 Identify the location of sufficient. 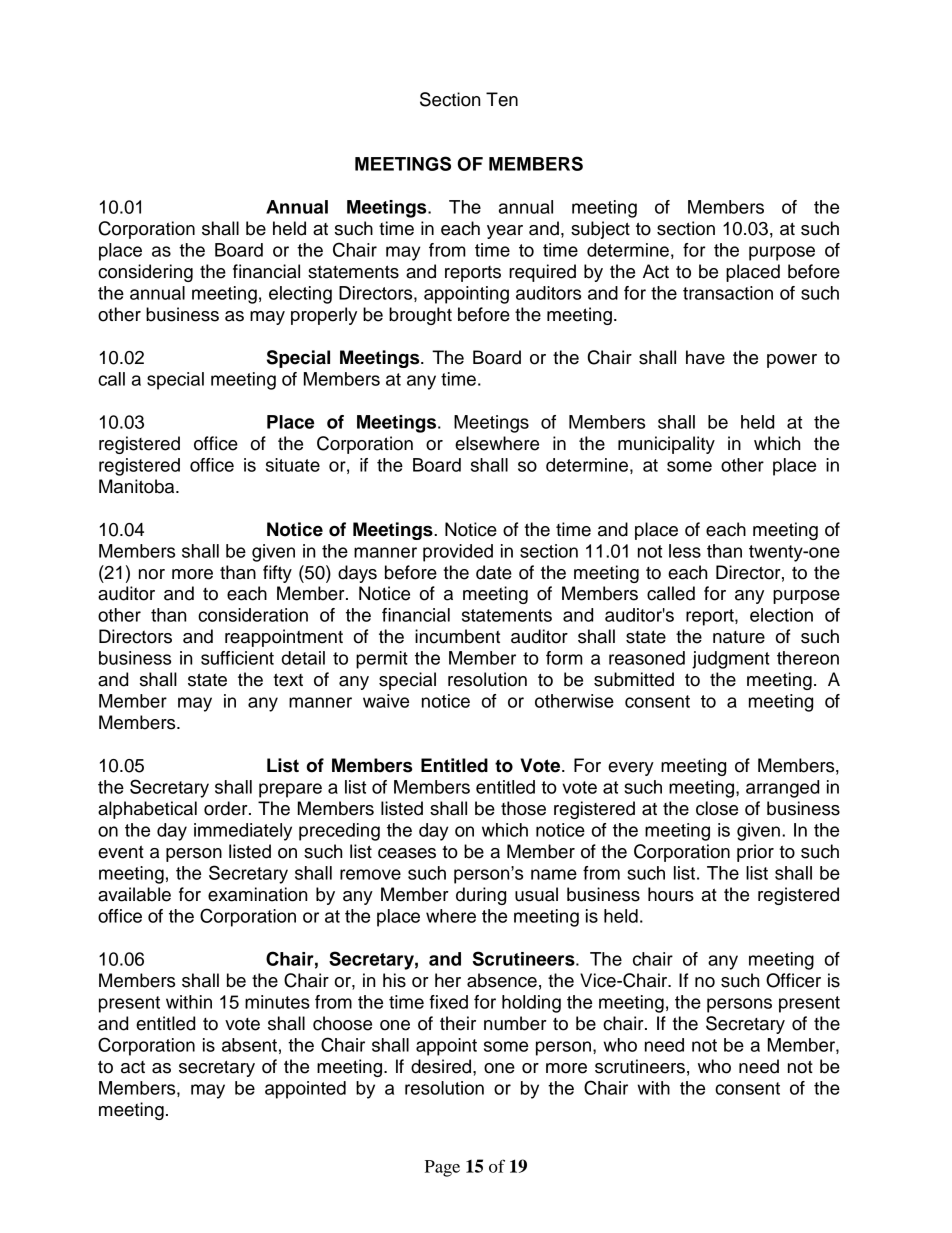
(237, 658).
